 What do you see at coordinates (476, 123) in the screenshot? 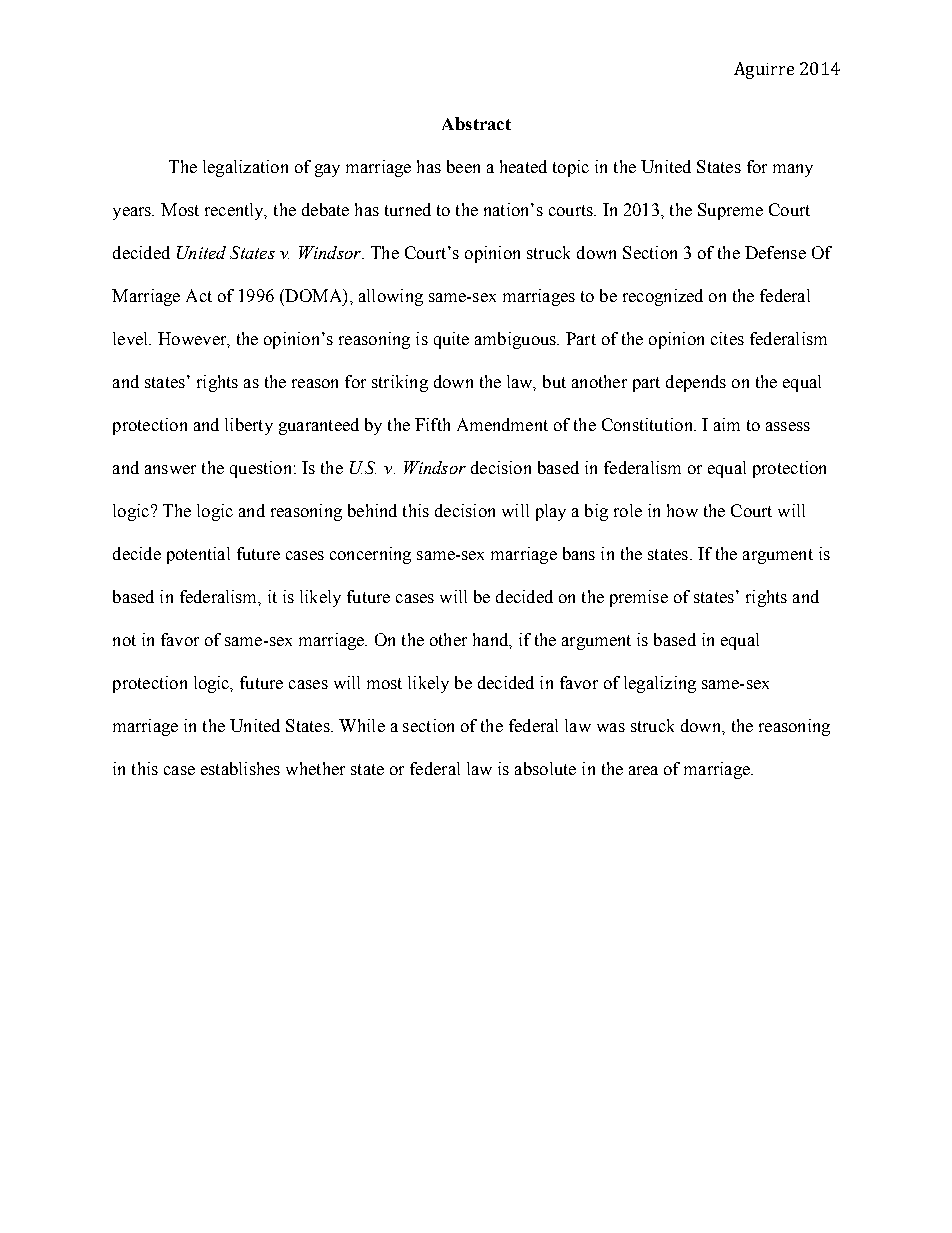
I see `Abstract` at bounding box center [476, 123].
